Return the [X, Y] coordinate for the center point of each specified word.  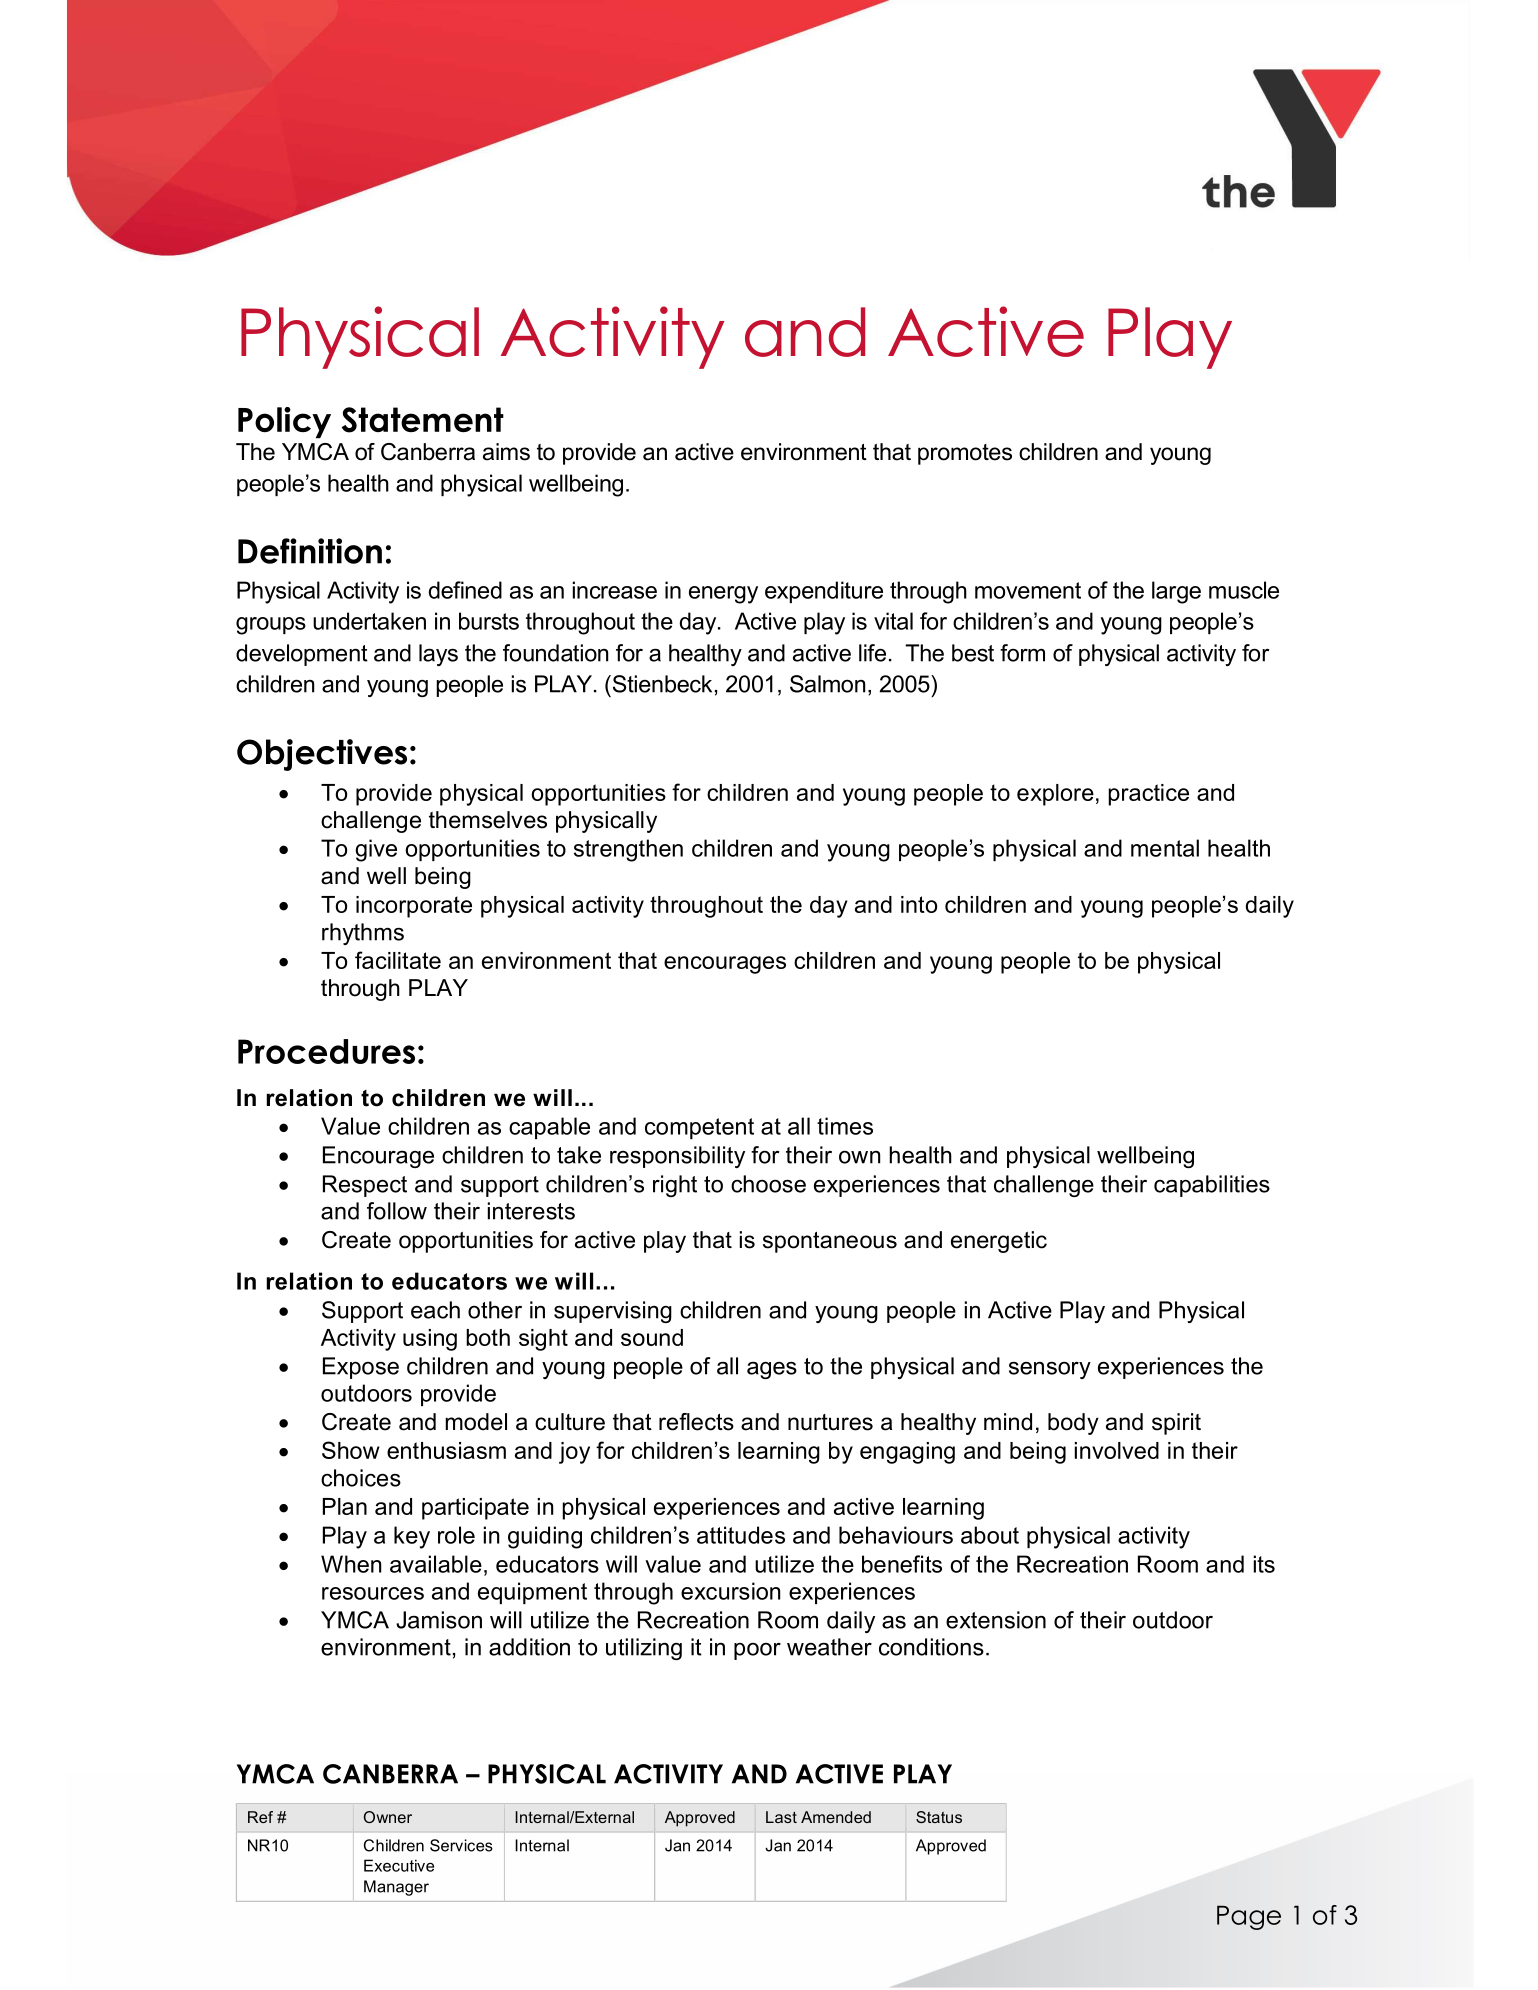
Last [781, 1817]
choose [768, 1184]
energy [723, 595]
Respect [365, 1186]
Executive [399, 1865]
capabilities [1212, 1186]
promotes [965, 454]
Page [1249, 1917]
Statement [423, 420]
